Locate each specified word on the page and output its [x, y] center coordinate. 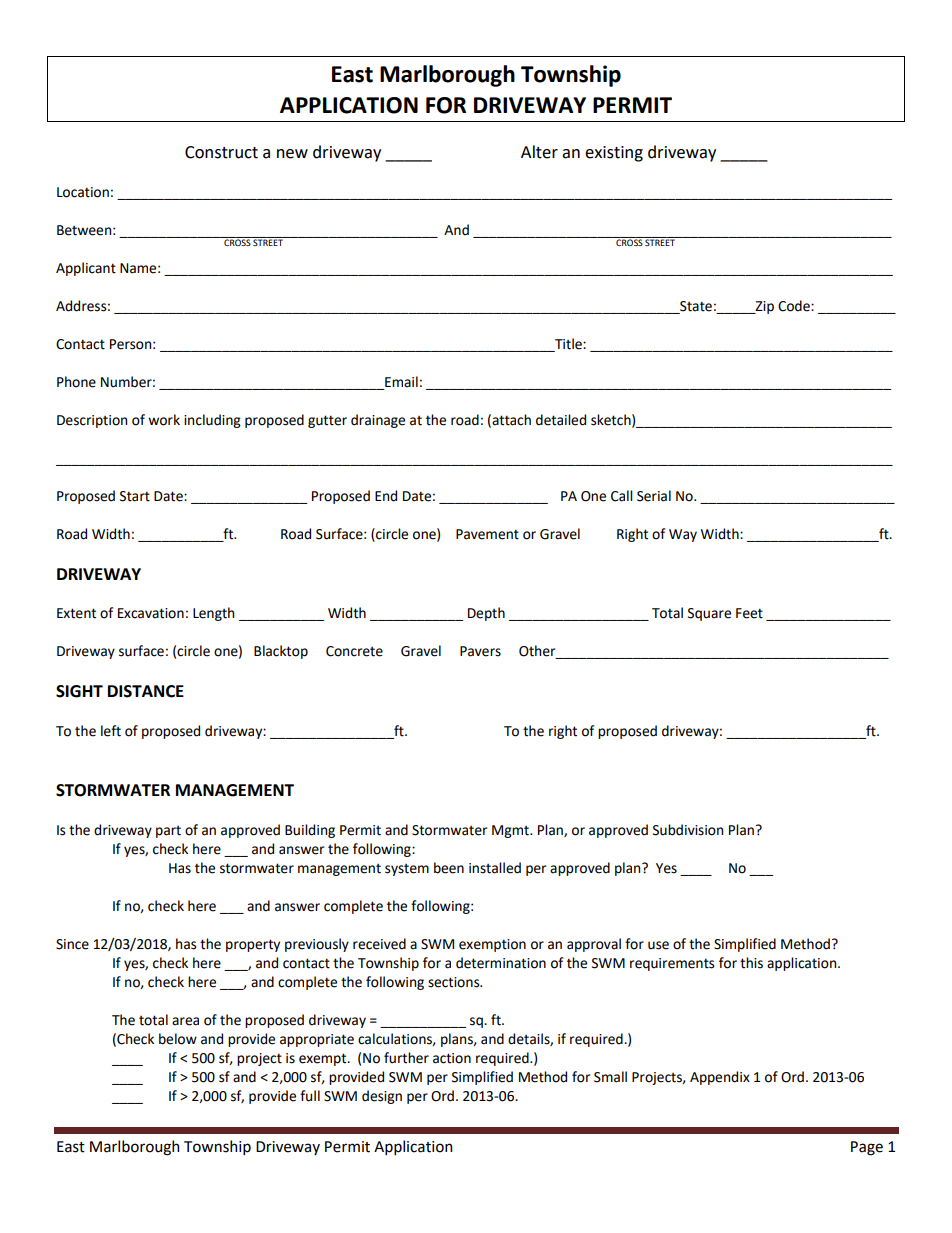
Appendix [720, 1078]
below [178, 1039]
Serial [654, 496]
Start [135, 496]
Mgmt [511, 831]
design [382, 1097]
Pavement [487, 534]
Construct [221, 152]
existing [614, 154]
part [168, 832]
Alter [539, 152]
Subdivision [688, 830]
